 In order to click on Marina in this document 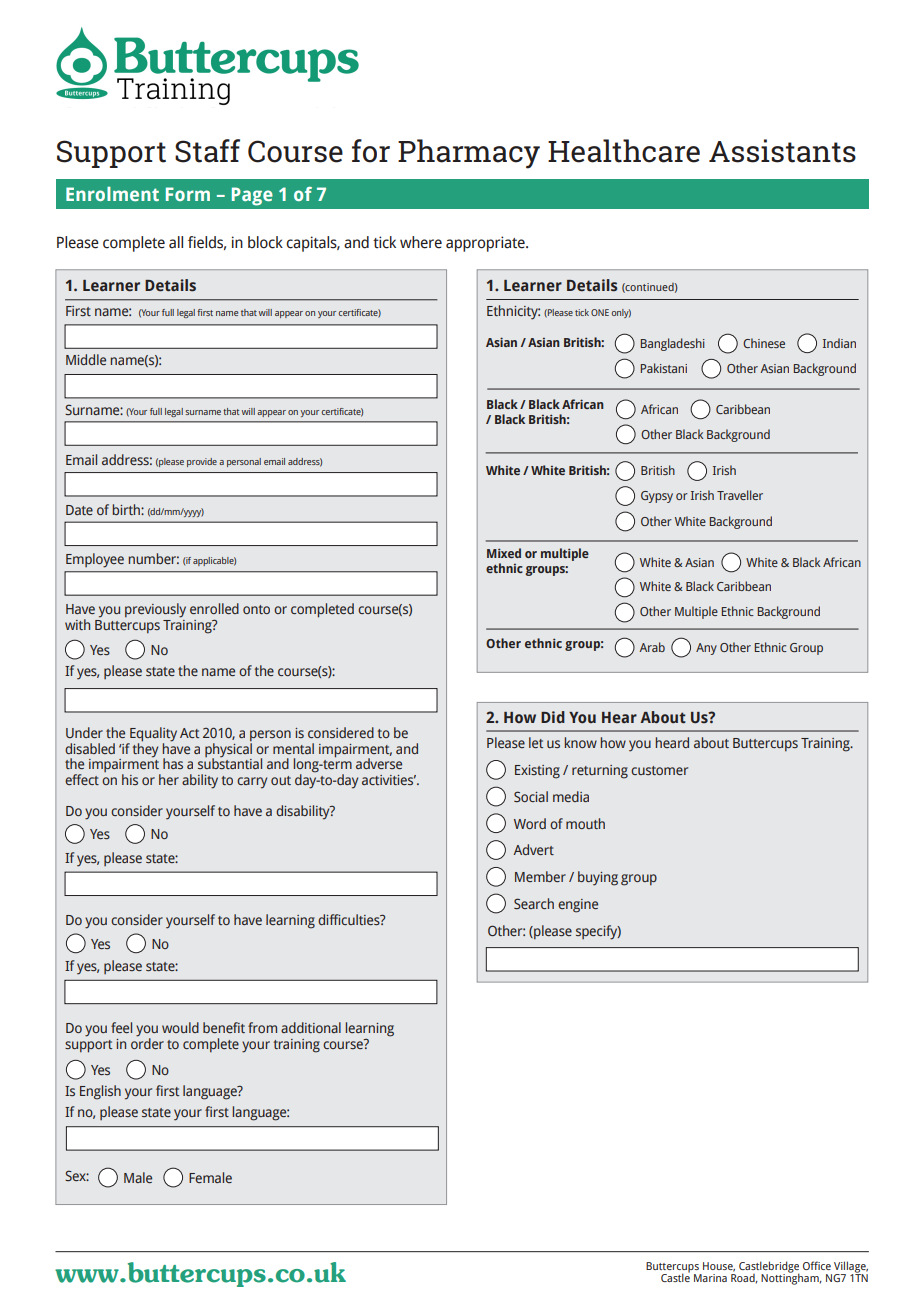, I will do `click(710, 1278)`.
